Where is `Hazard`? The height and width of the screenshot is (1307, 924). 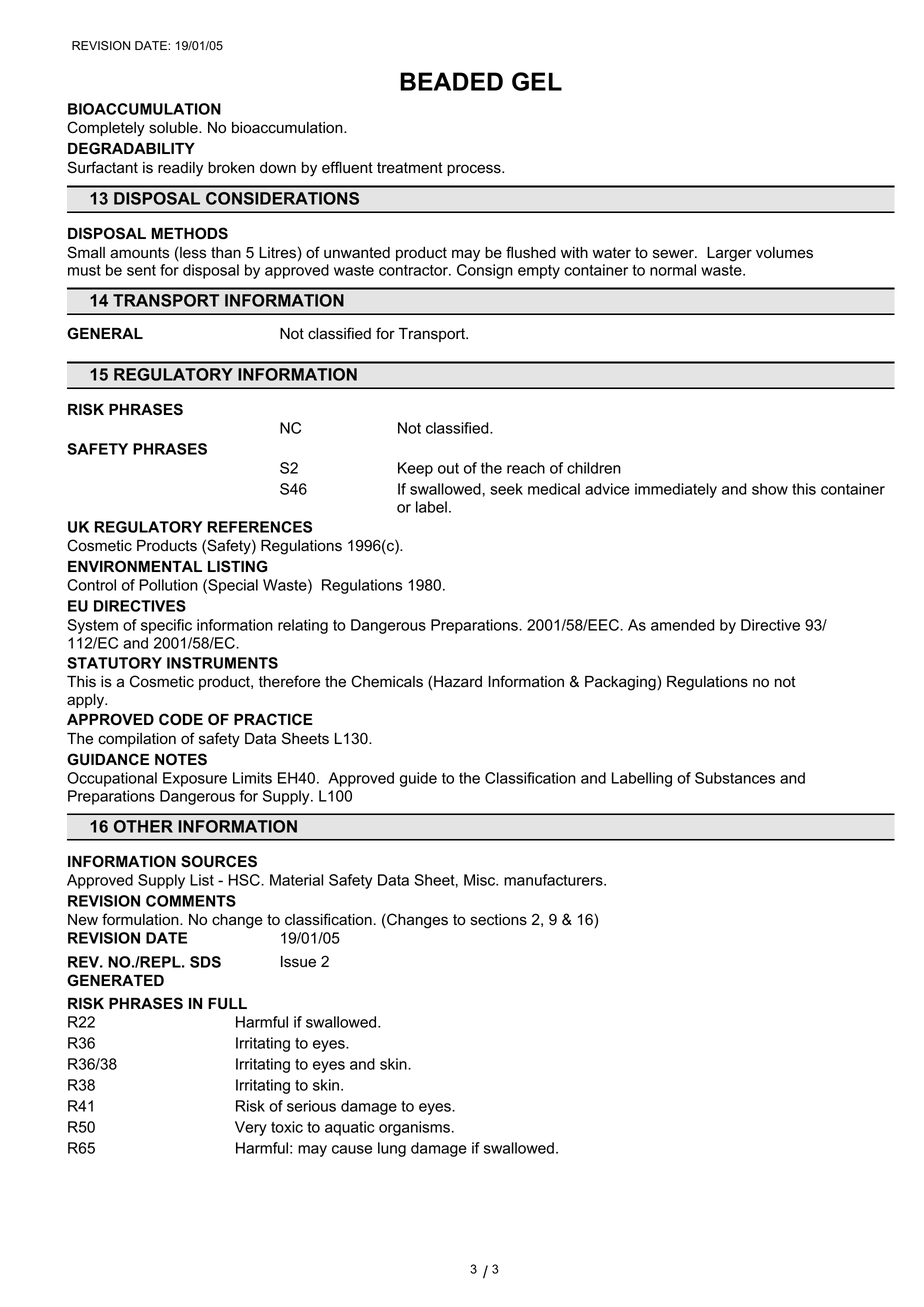
Hazard is located at coordinates (458, 682).
